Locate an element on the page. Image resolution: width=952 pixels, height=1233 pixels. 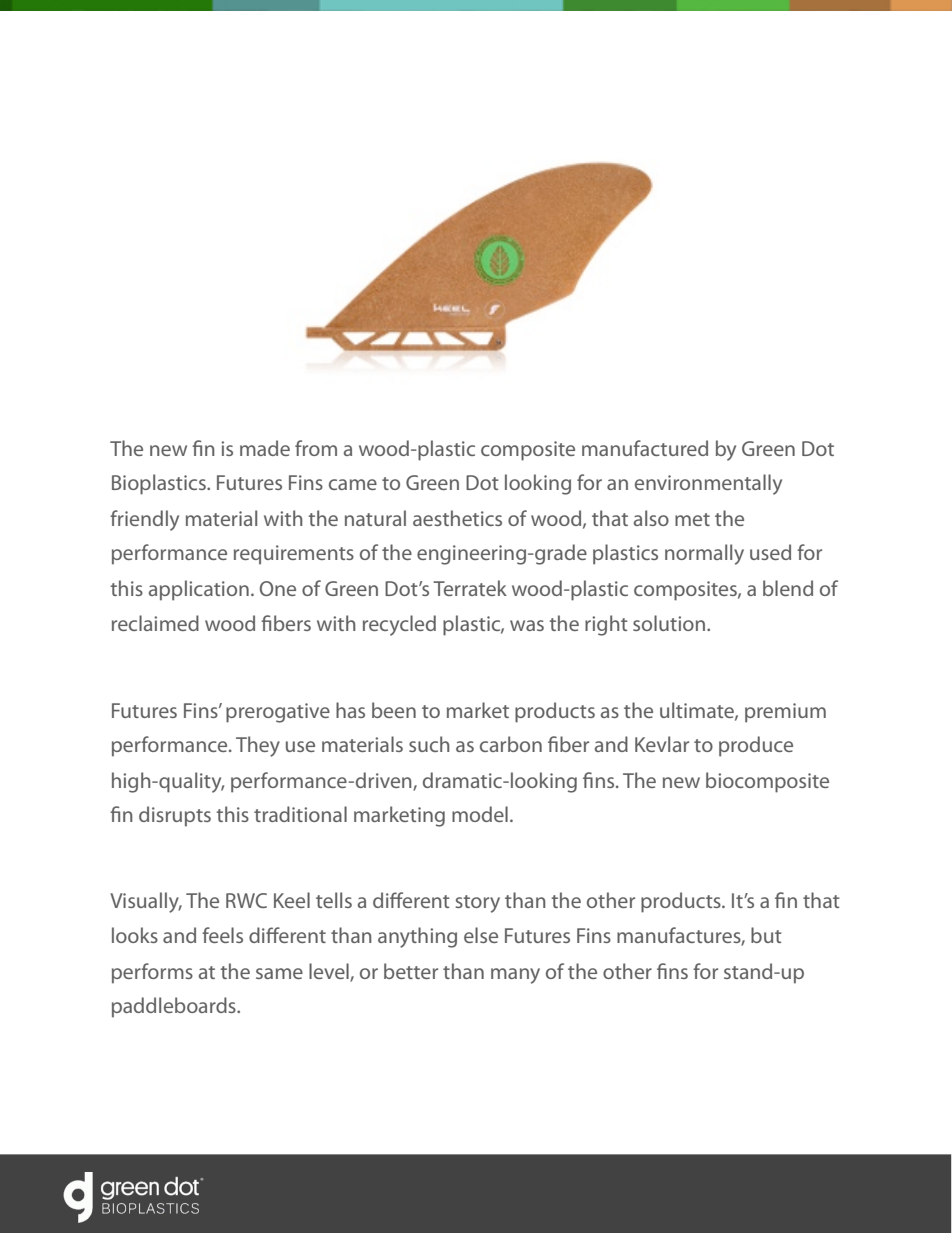
produce is located at coordinates (756, 746).
